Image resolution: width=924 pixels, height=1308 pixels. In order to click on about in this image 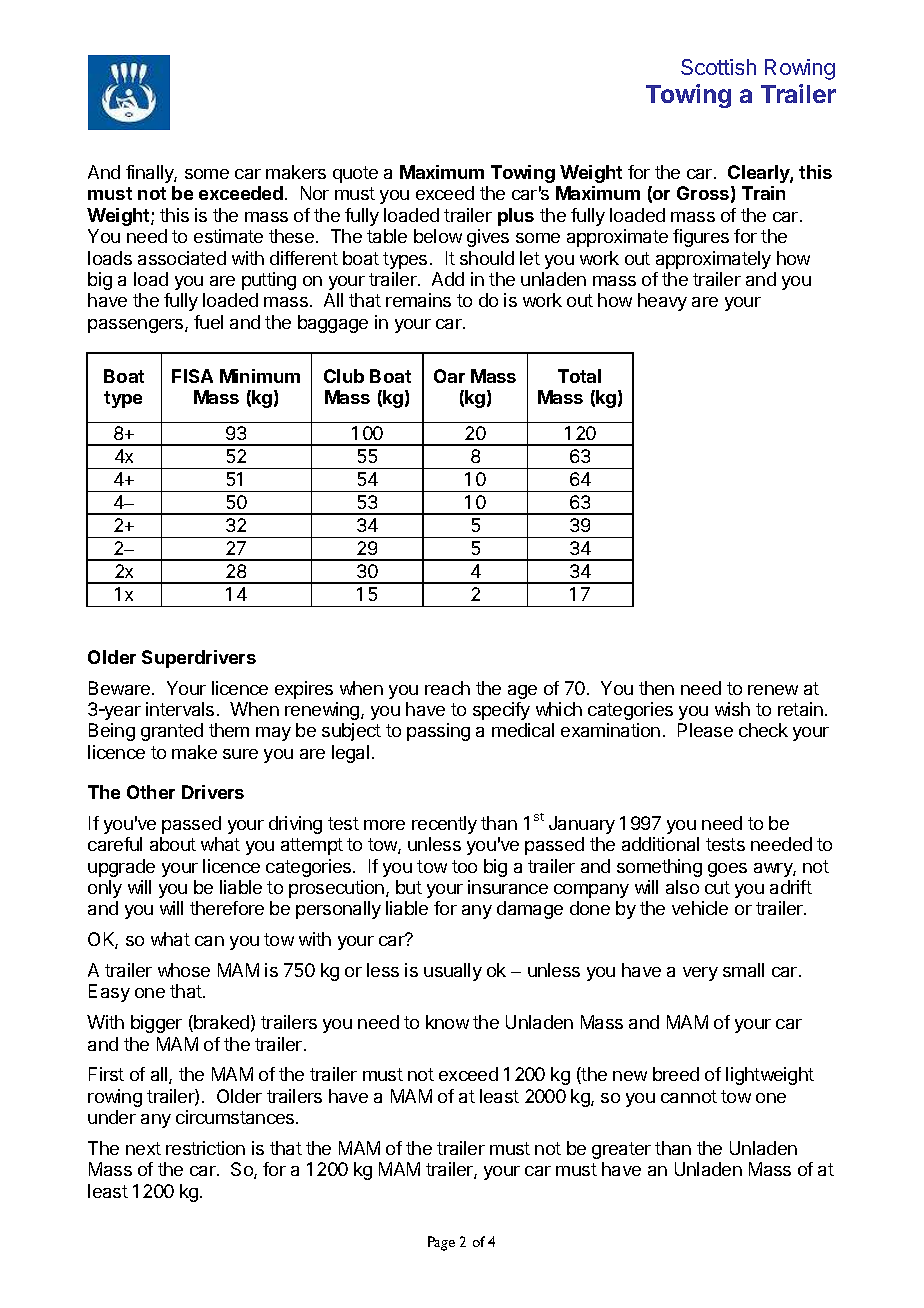, I will do `click(173, 844)`.
